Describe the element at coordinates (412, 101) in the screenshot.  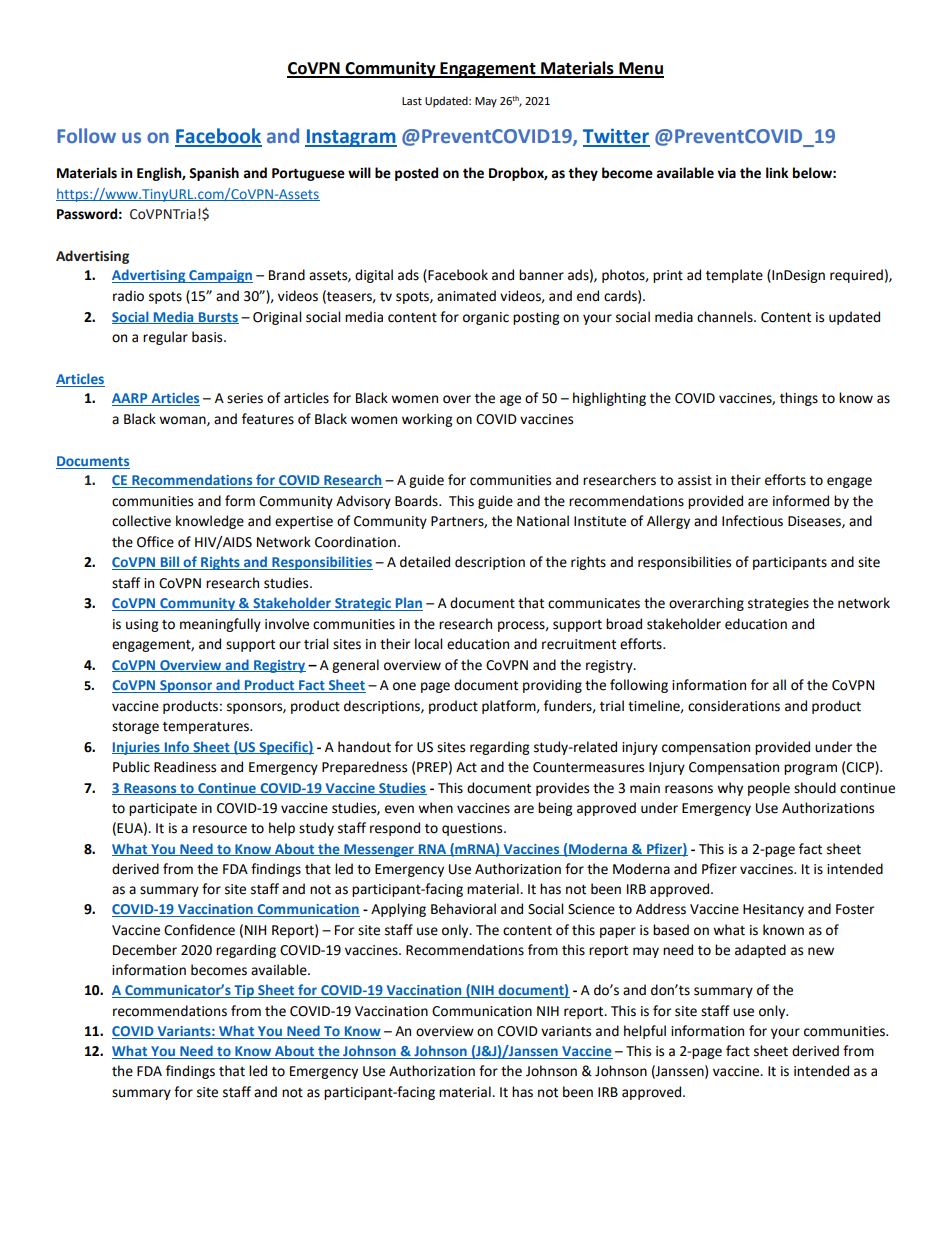
I see `Last` at that location.
